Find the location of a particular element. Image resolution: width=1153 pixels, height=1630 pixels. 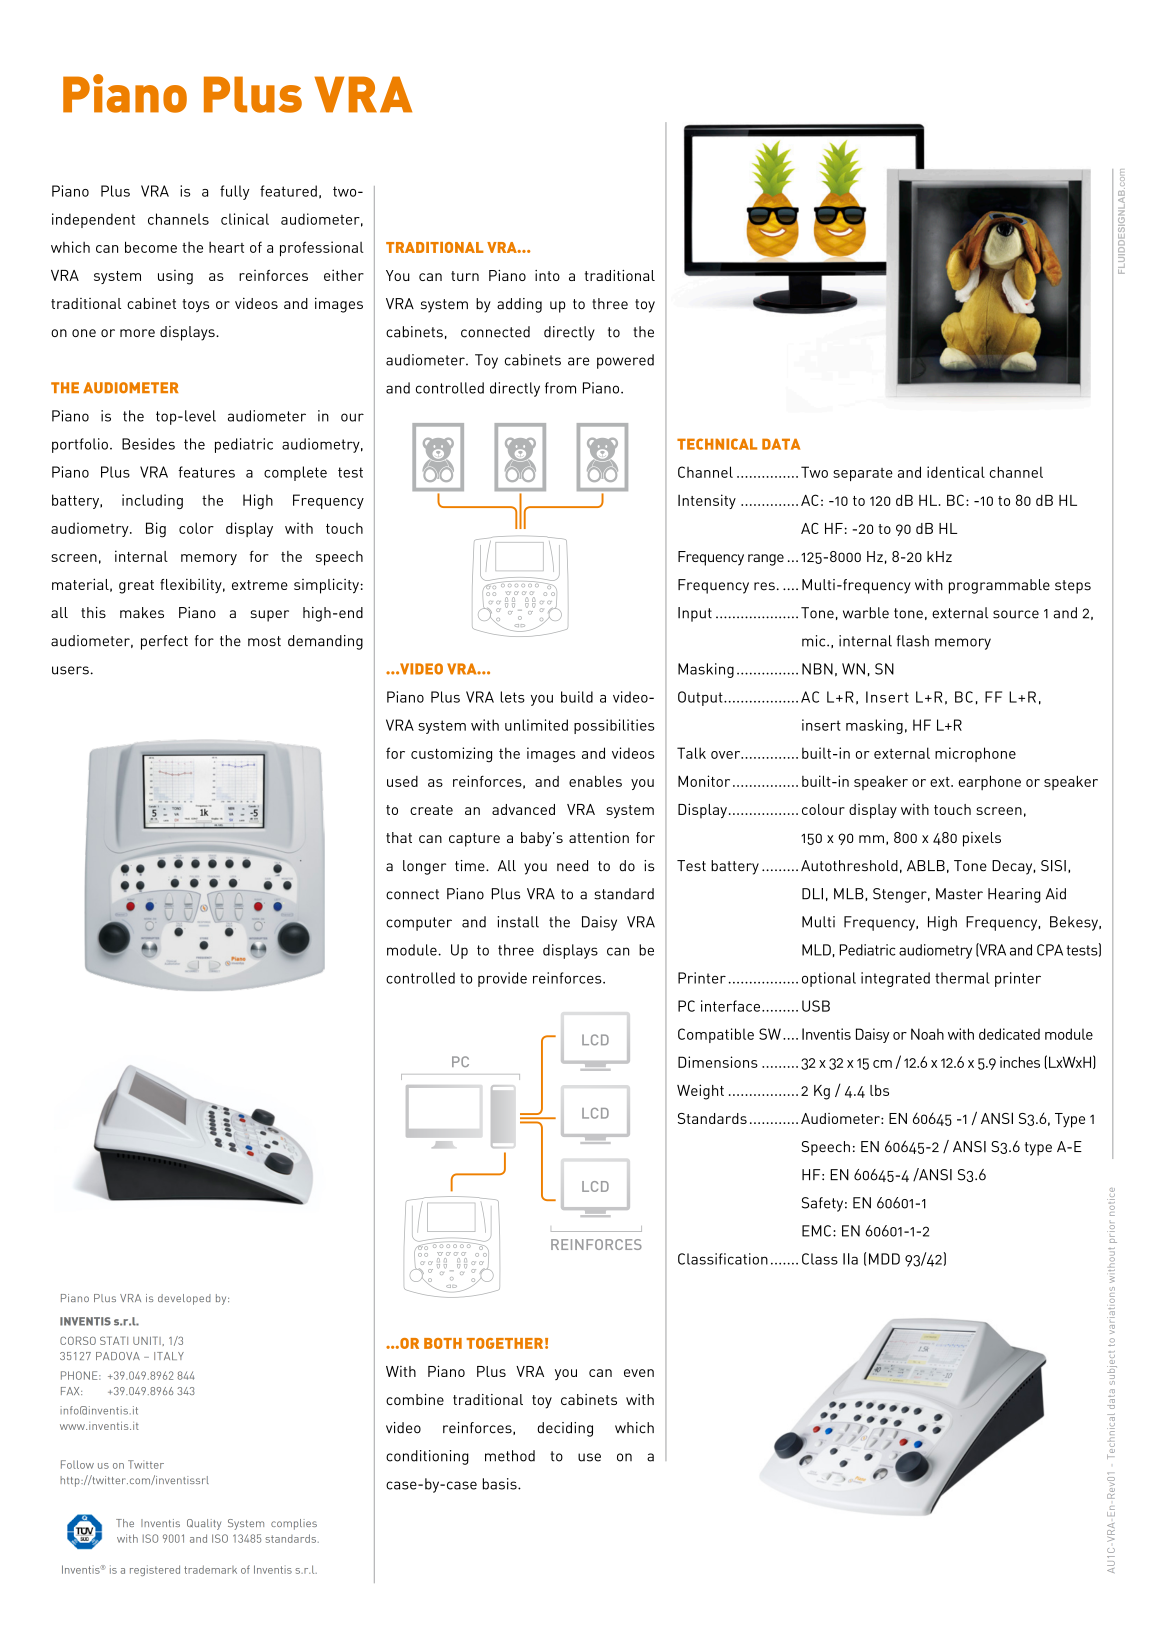

Quality is located at coordinates (204, 1524).
